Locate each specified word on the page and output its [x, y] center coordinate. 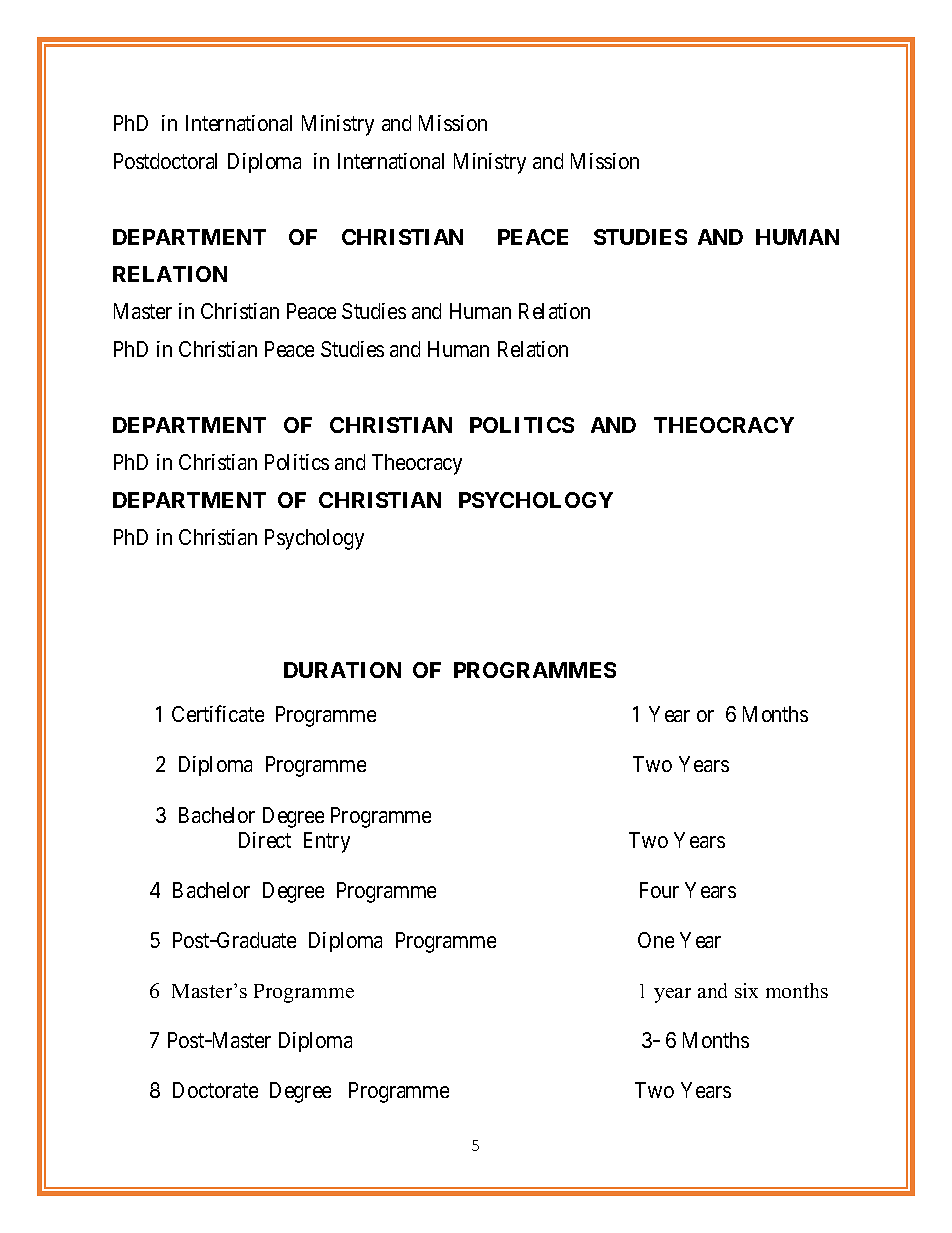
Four [659, 890]
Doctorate [215, 1090]
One [656, 940]
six [746, 990]
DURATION [342, 670]
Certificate [218, 713]
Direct [265, 840]
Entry [327, 842]
